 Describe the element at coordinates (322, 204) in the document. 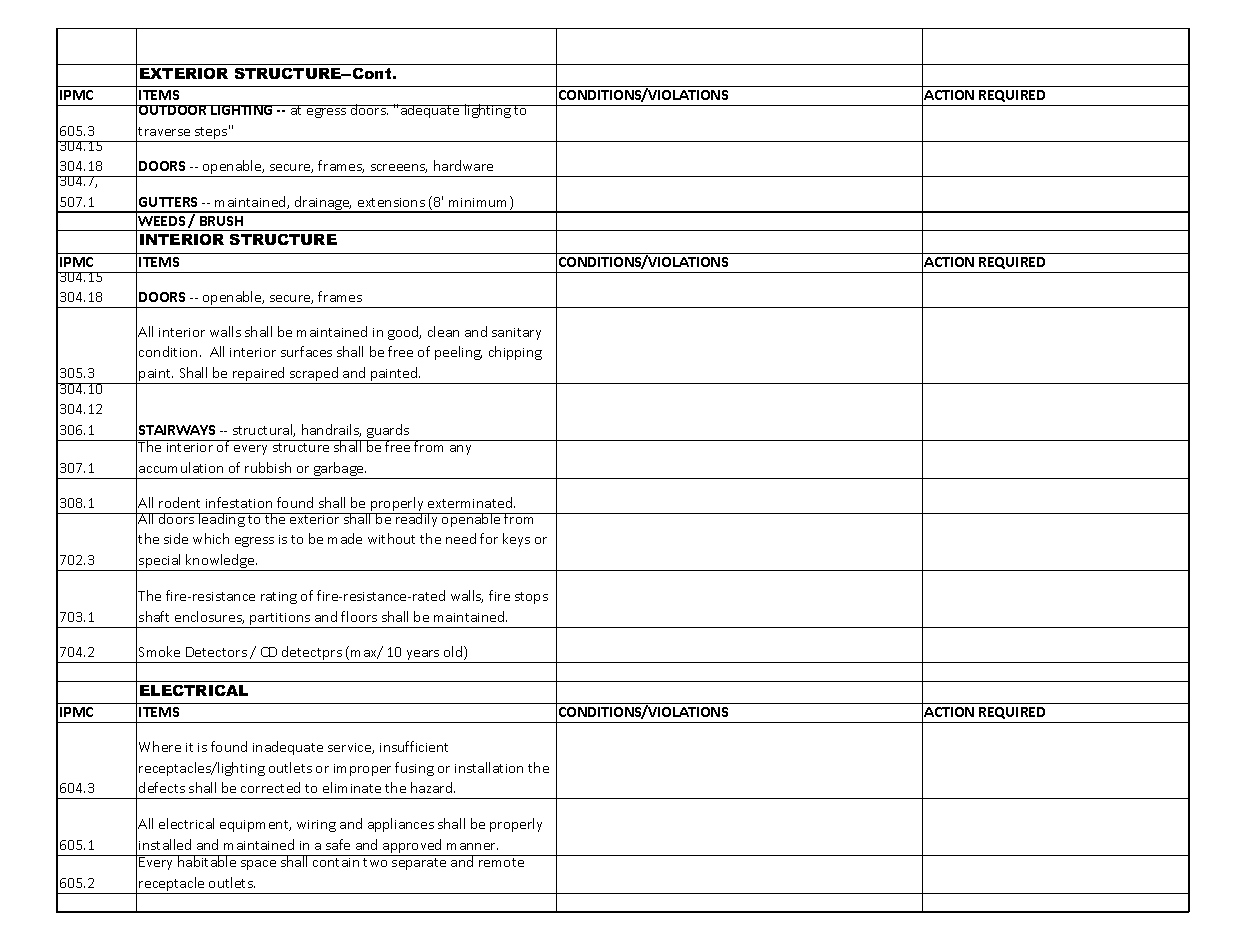

I see `drainage` at that location.
